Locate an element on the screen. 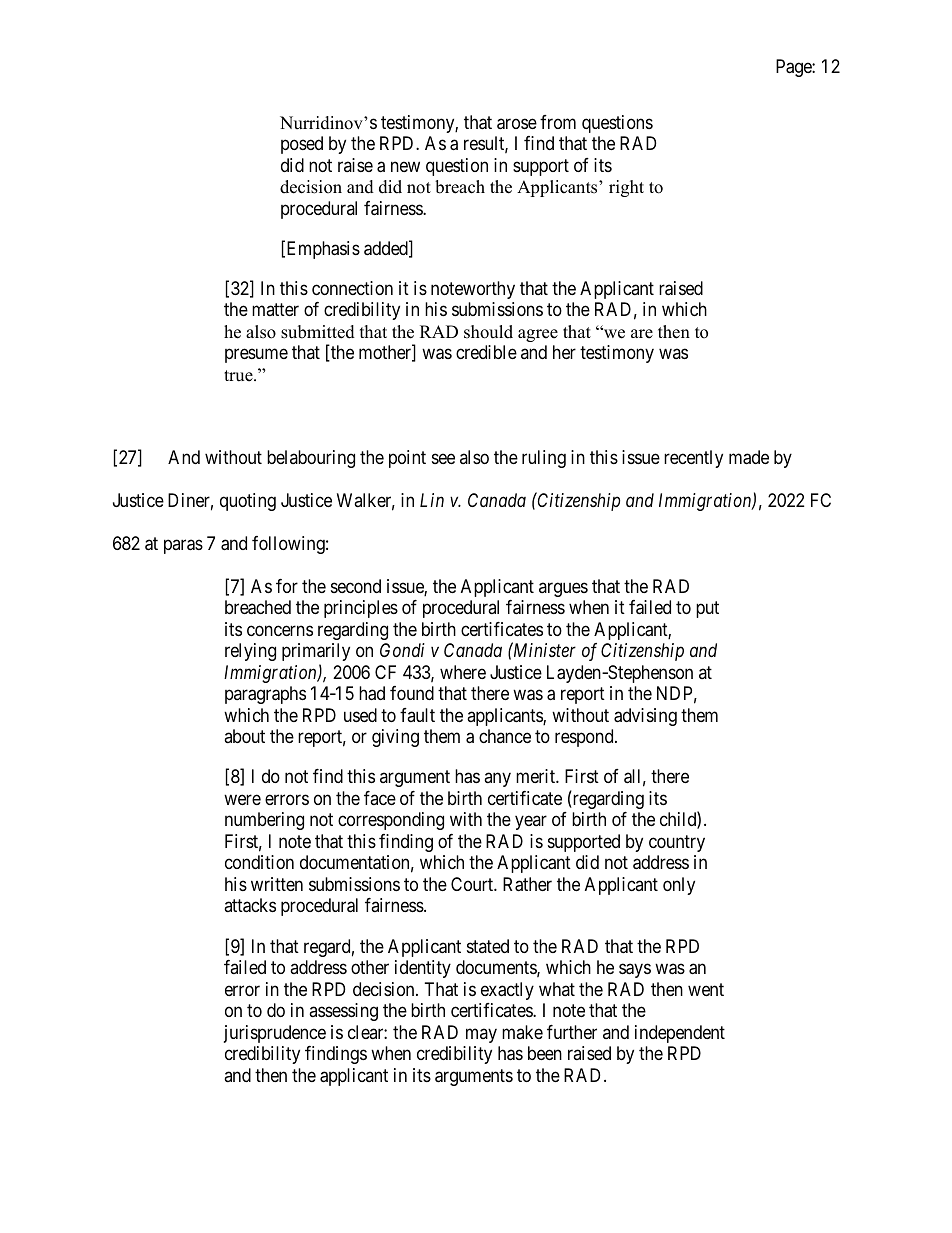 This screenshot has height=1233, width=952. true is located at coordinates (239, 376).
